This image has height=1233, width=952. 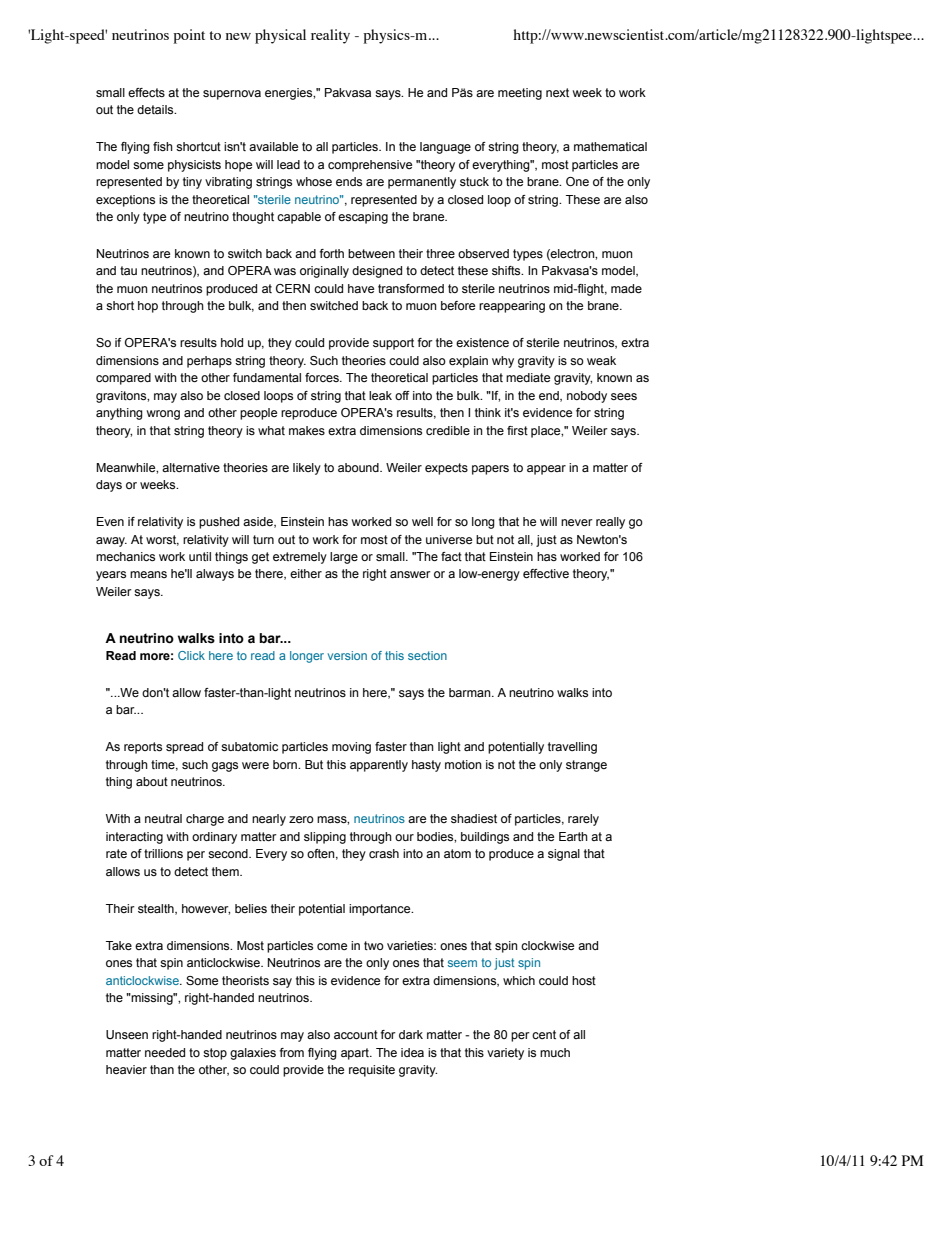 I want to click on effects, so click(x=146, y=92).
